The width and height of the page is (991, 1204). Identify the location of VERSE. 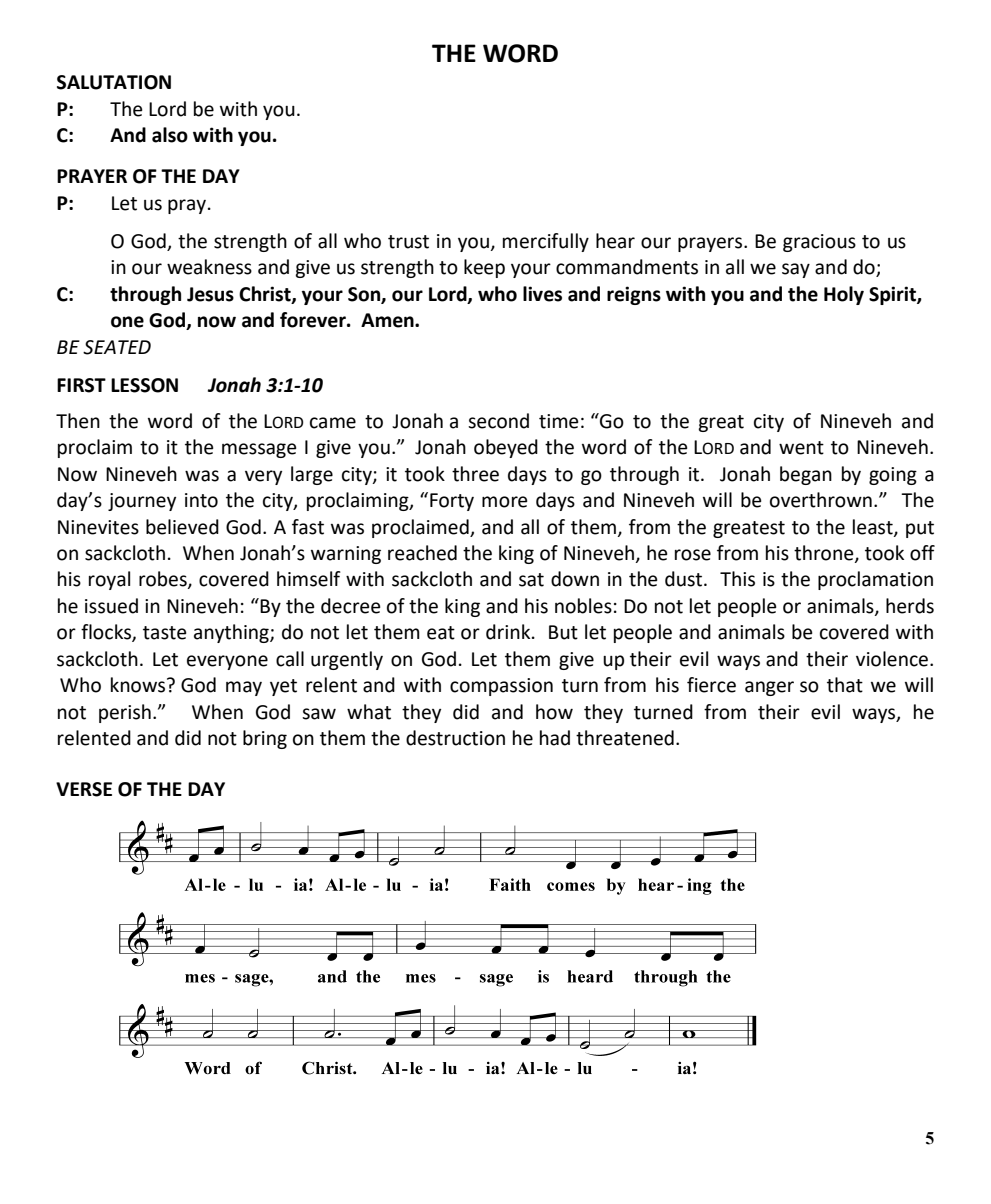
(84, 789).
